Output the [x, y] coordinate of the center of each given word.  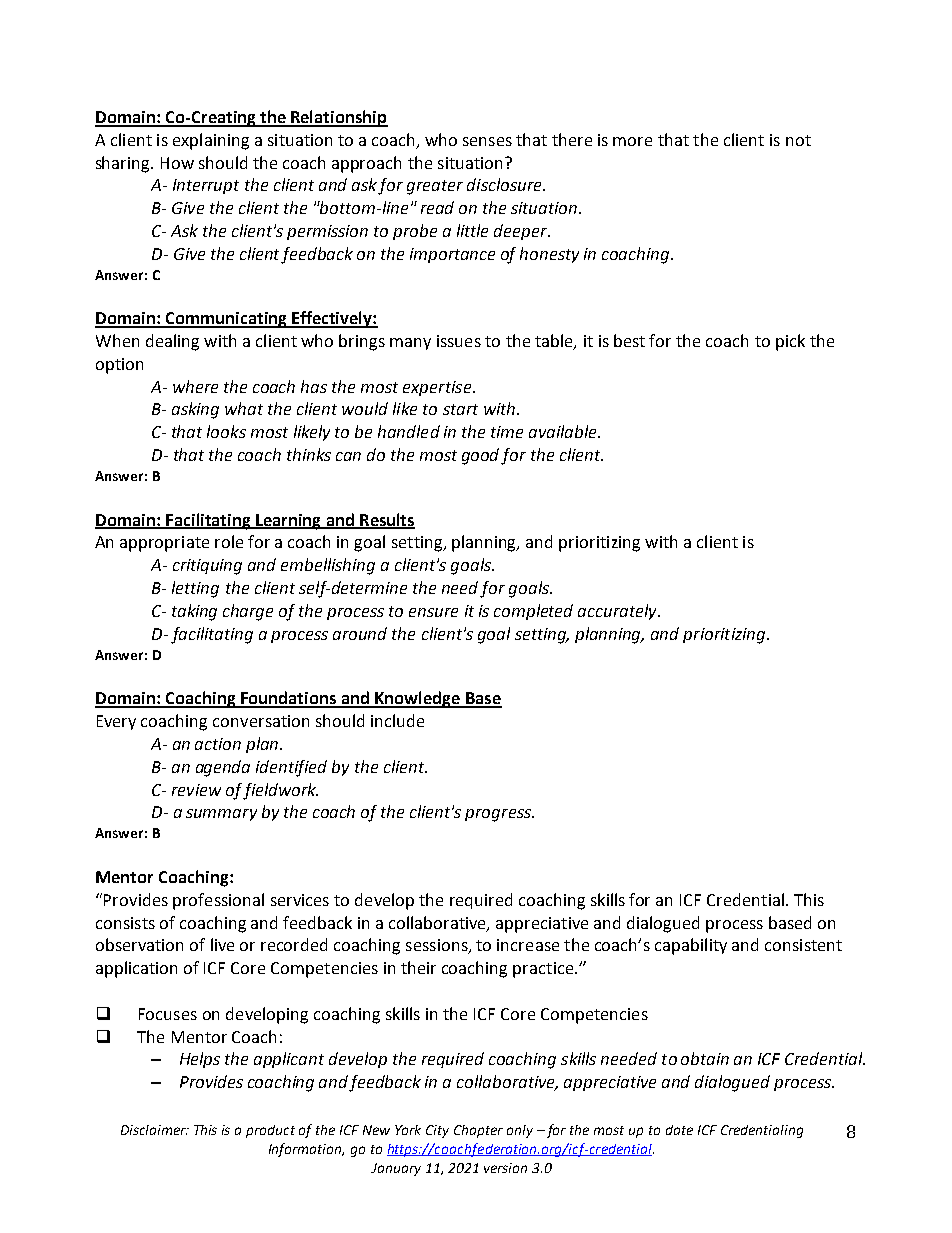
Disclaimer [154, 1130]
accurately [618, 612]
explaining [211, 141]
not [798, 140]
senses [487, 141]
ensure [433, 612]
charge [248, 612]
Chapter [478, 1131]
